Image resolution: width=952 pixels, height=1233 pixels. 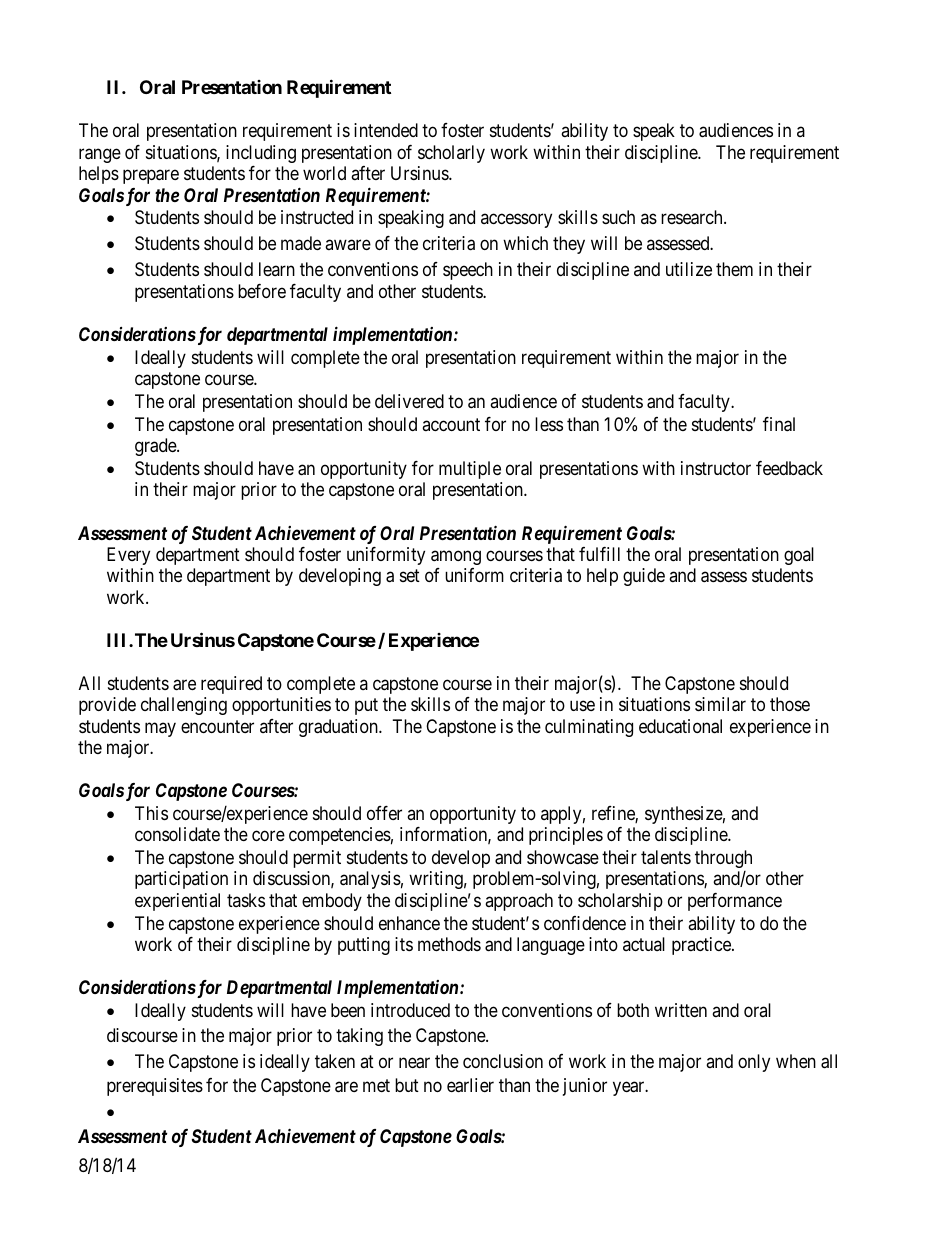 I want to click on research, so click(x=693, y=217).
